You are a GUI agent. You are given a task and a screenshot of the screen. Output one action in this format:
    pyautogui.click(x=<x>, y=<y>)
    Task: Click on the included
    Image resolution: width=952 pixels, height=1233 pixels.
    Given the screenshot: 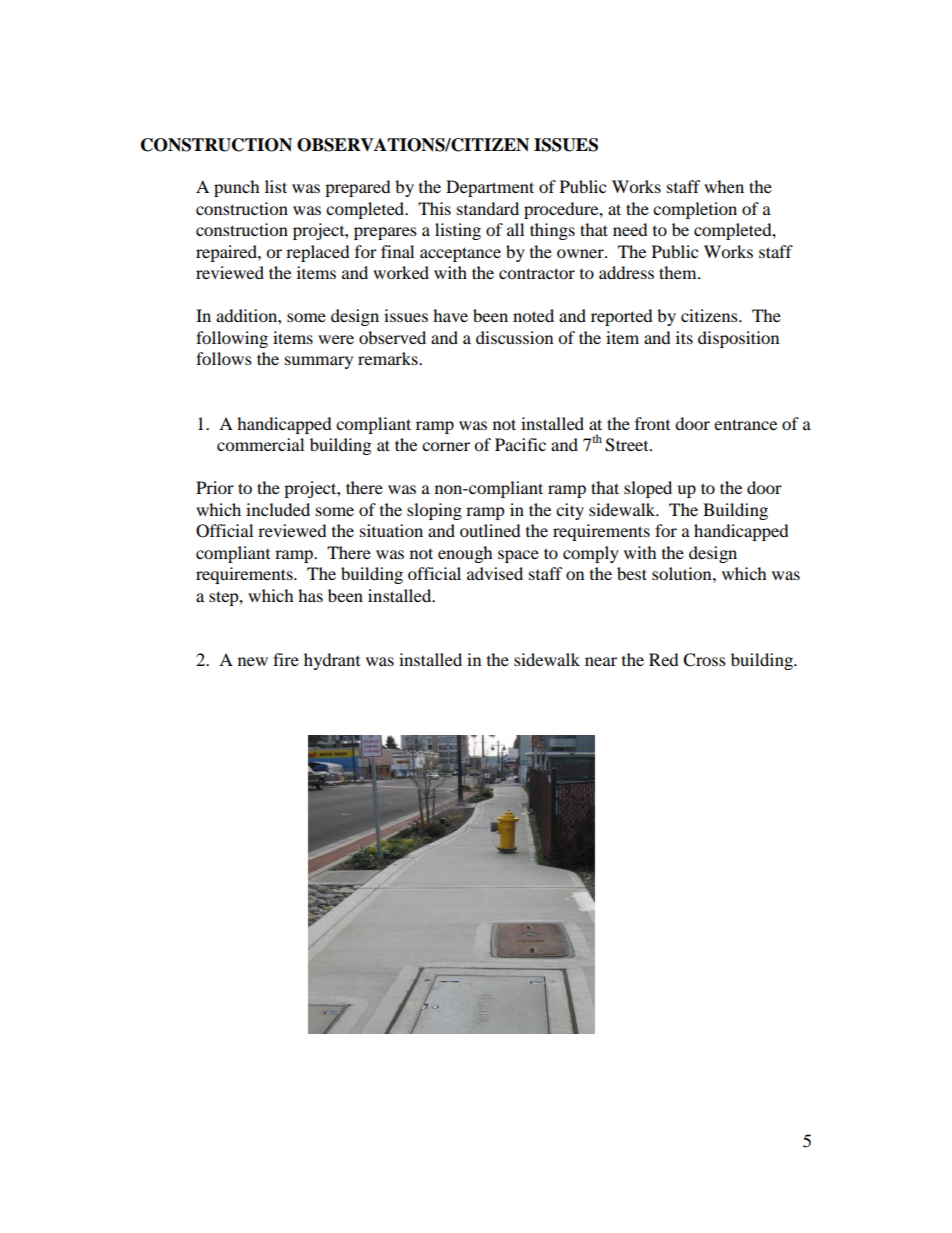 What is the action you would take?
    pyautogui.click(x=278, y=509)
